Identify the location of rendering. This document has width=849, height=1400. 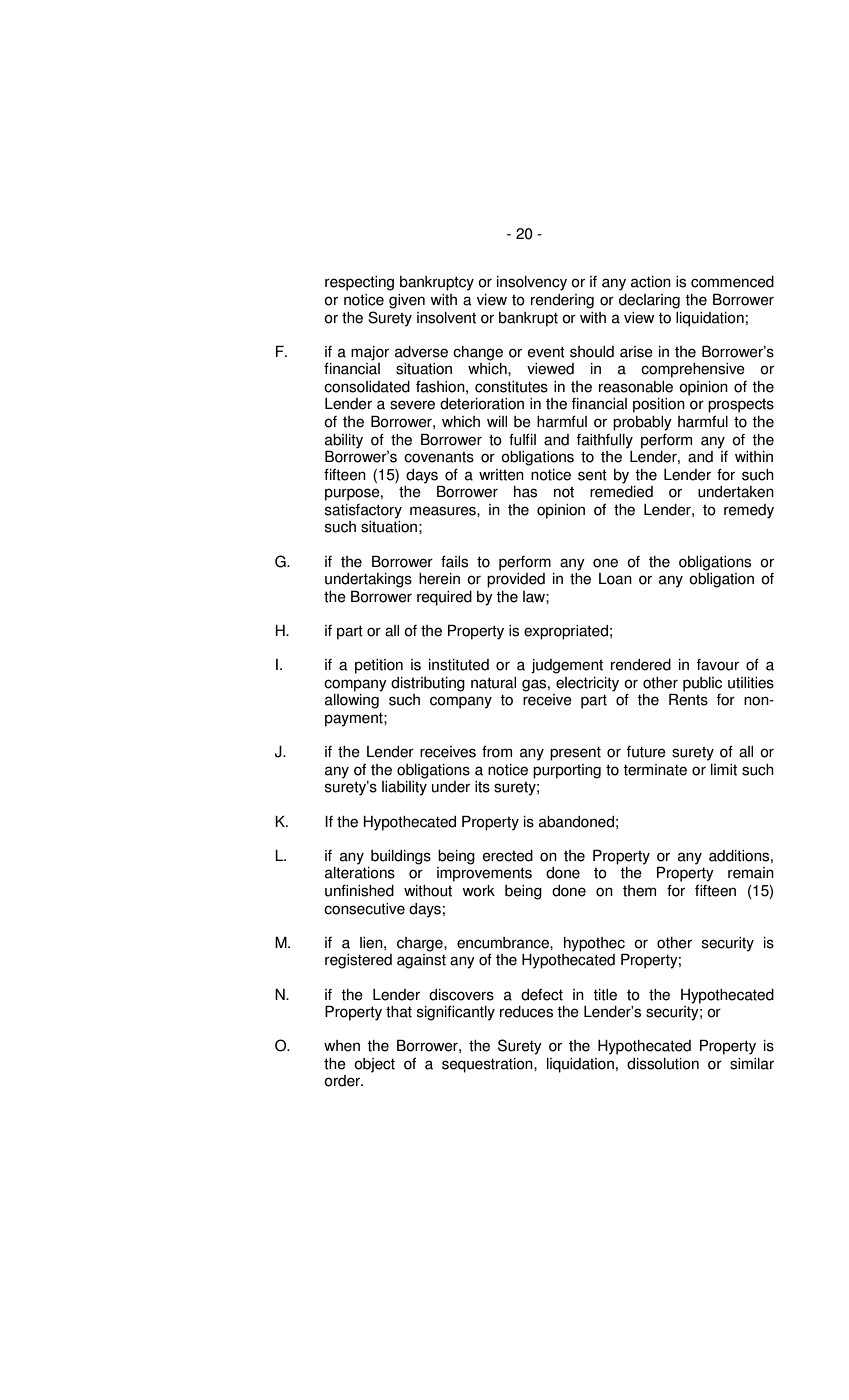
(562, 301).
